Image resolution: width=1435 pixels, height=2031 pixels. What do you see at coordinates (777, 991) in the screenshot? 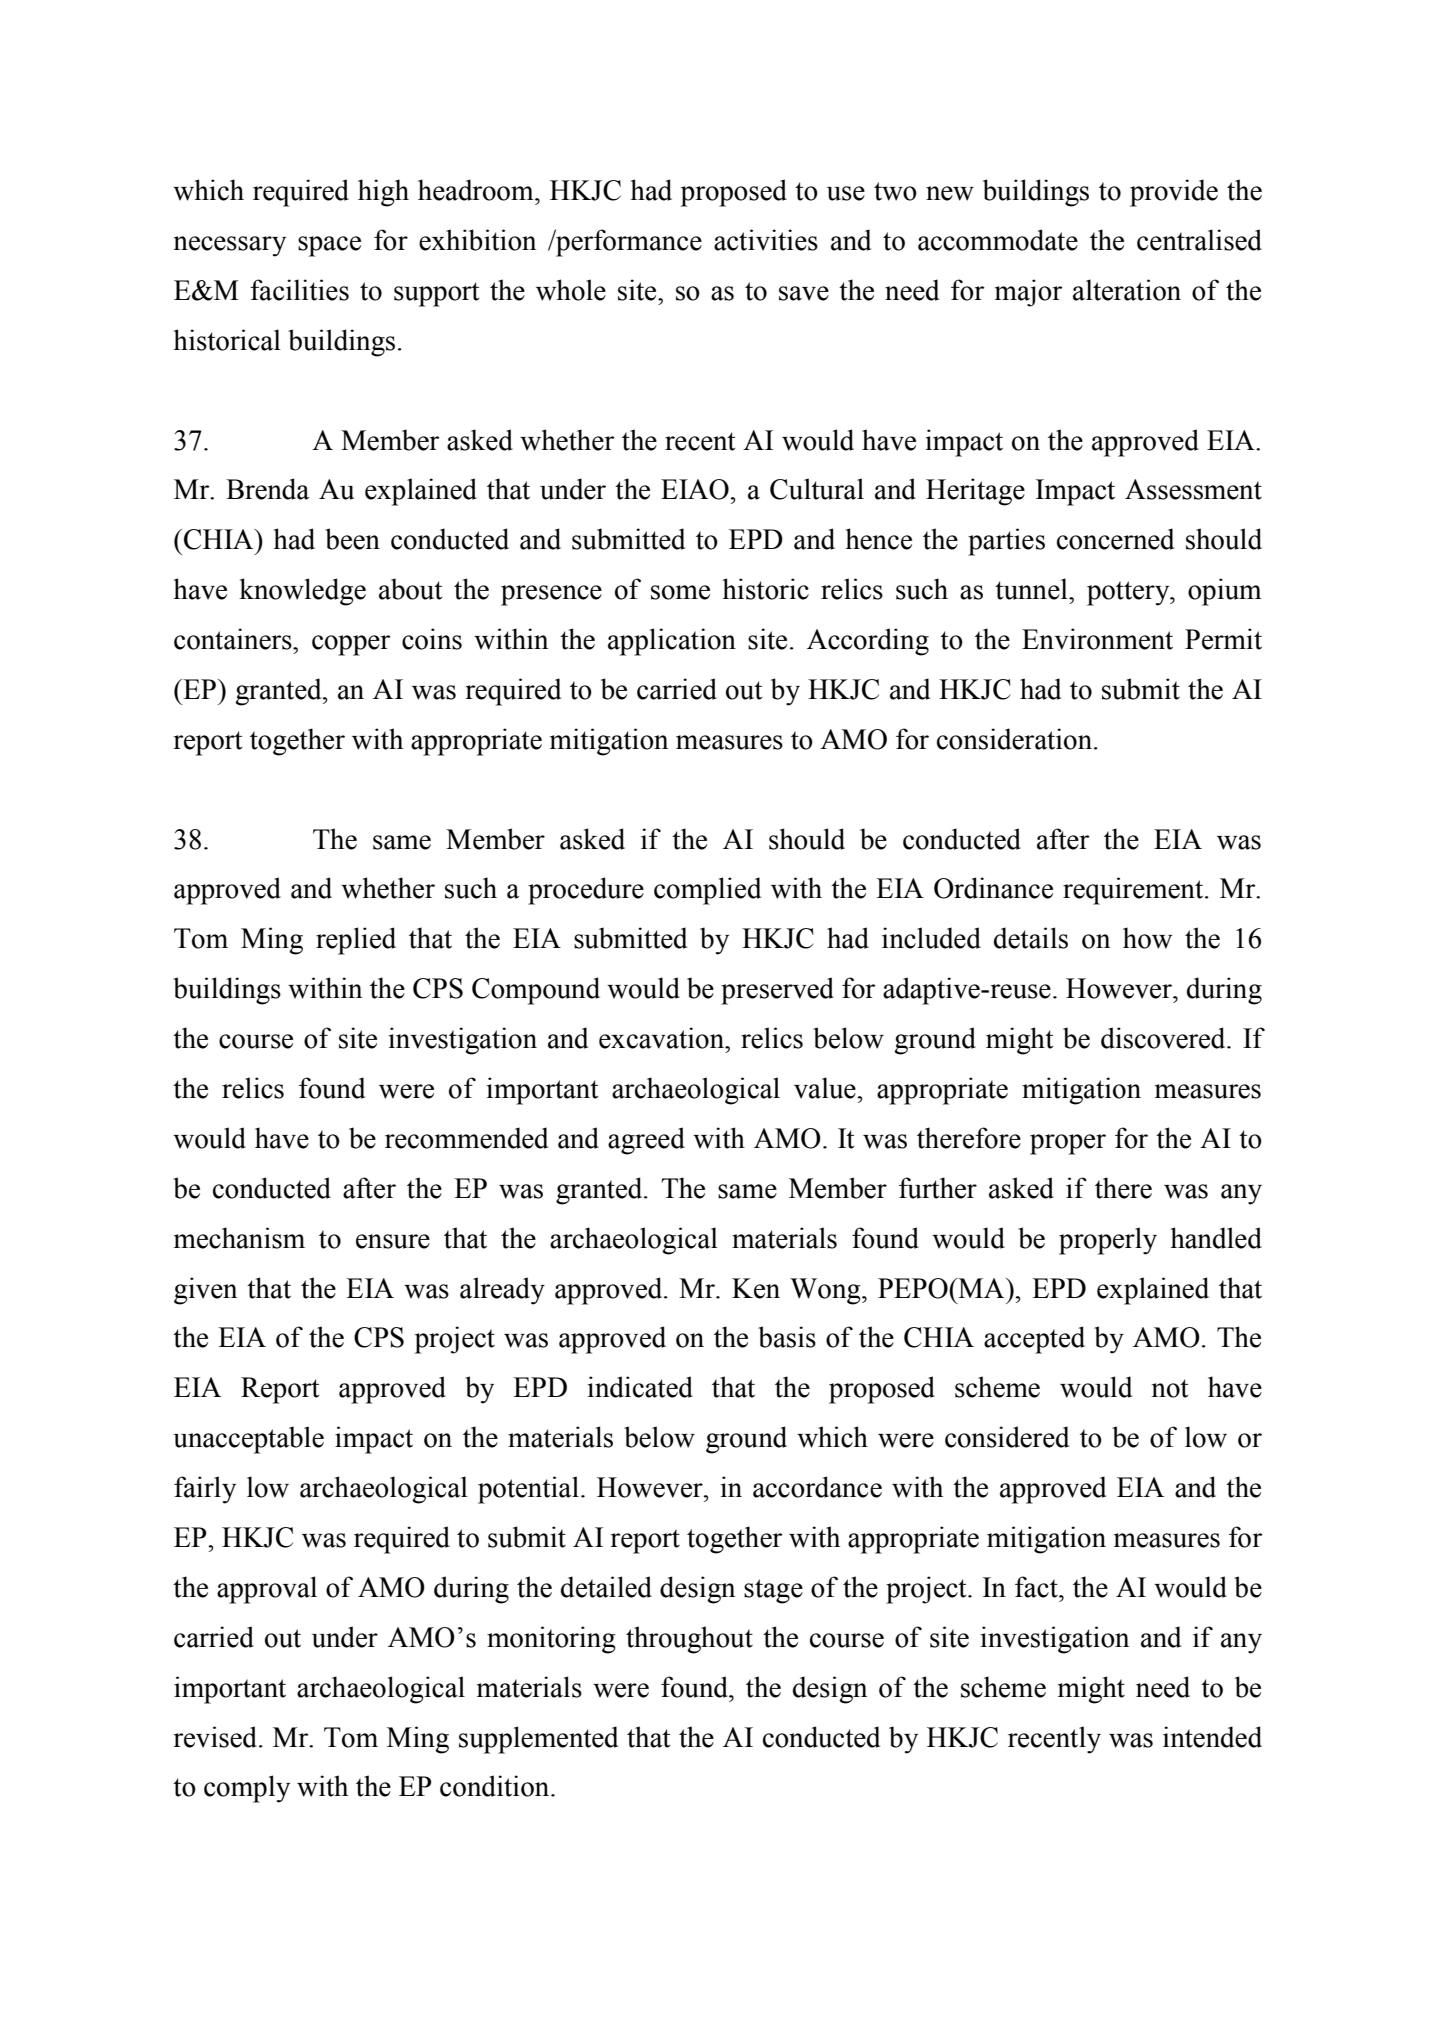
I see `preserved` at bounding box center [777, 991].
